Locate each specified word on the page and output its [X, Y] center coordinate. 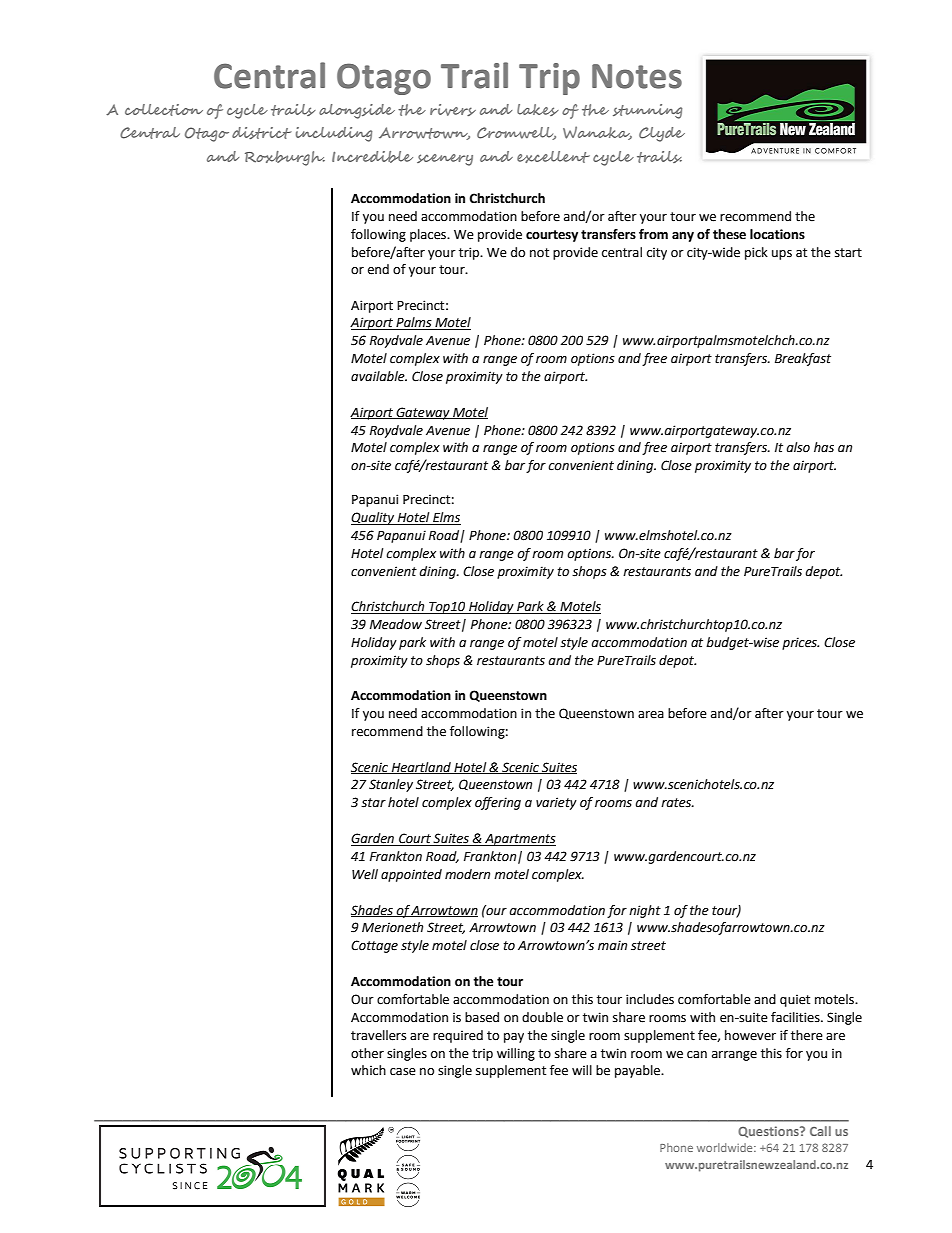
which [368, 1070]
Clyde [662, 134]
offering [498, 803]
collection [164, 110]
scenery [445, 160]
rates [677, 803]
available [379, 376]
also [798, 447]
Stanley [391, 785]
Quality [374, 518]
